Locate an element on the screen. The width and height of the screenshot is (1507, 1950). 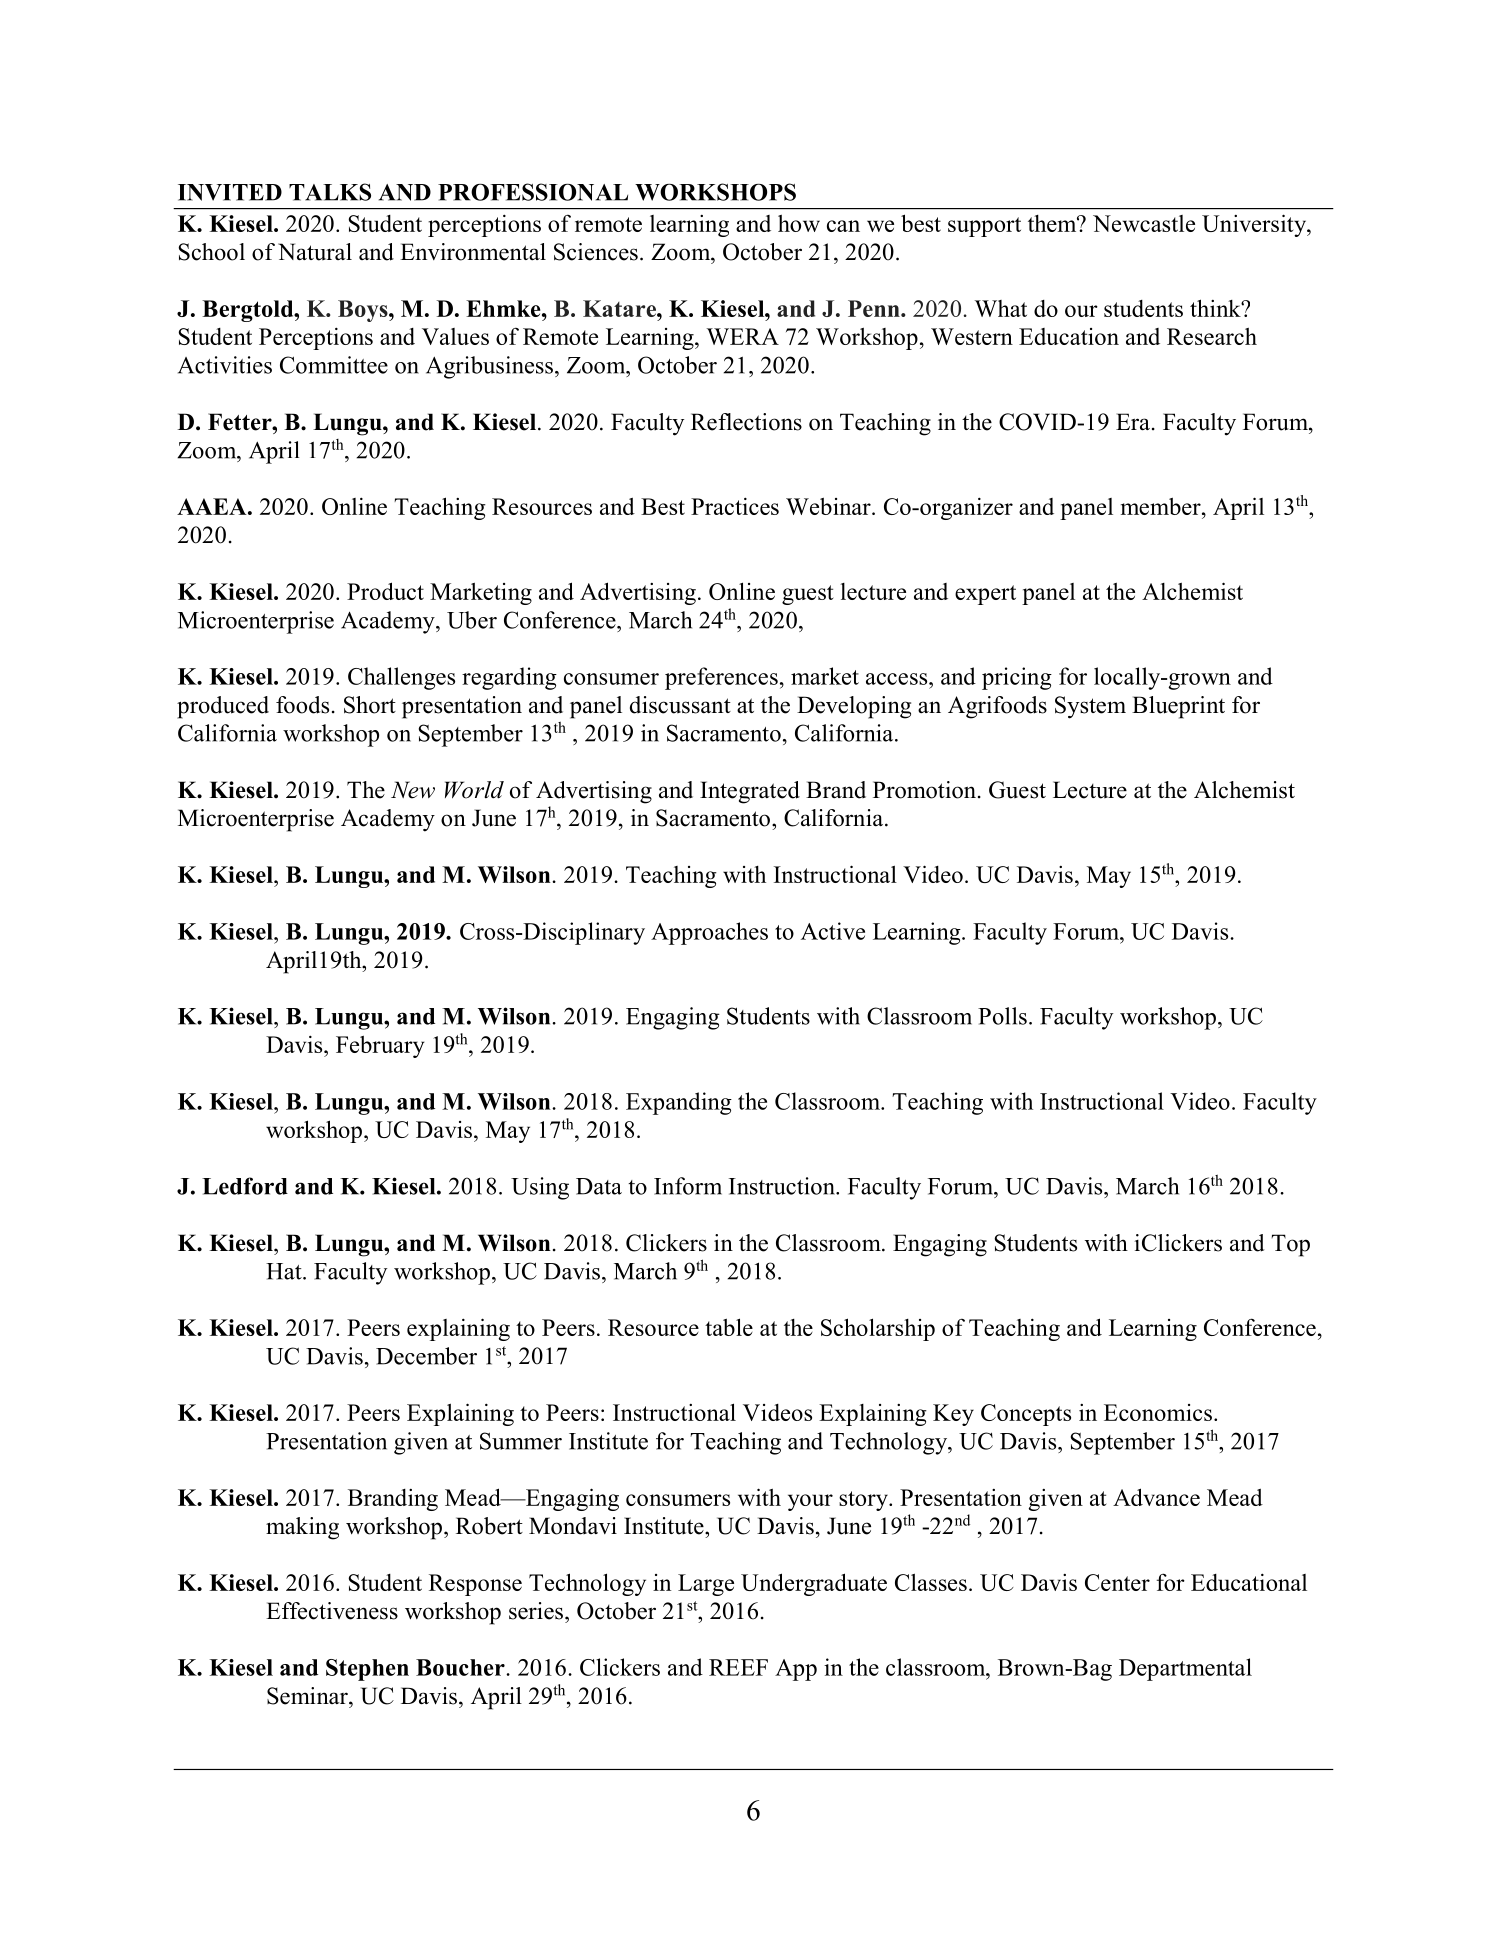
Stephen is located at coordinates (367, 1670).
